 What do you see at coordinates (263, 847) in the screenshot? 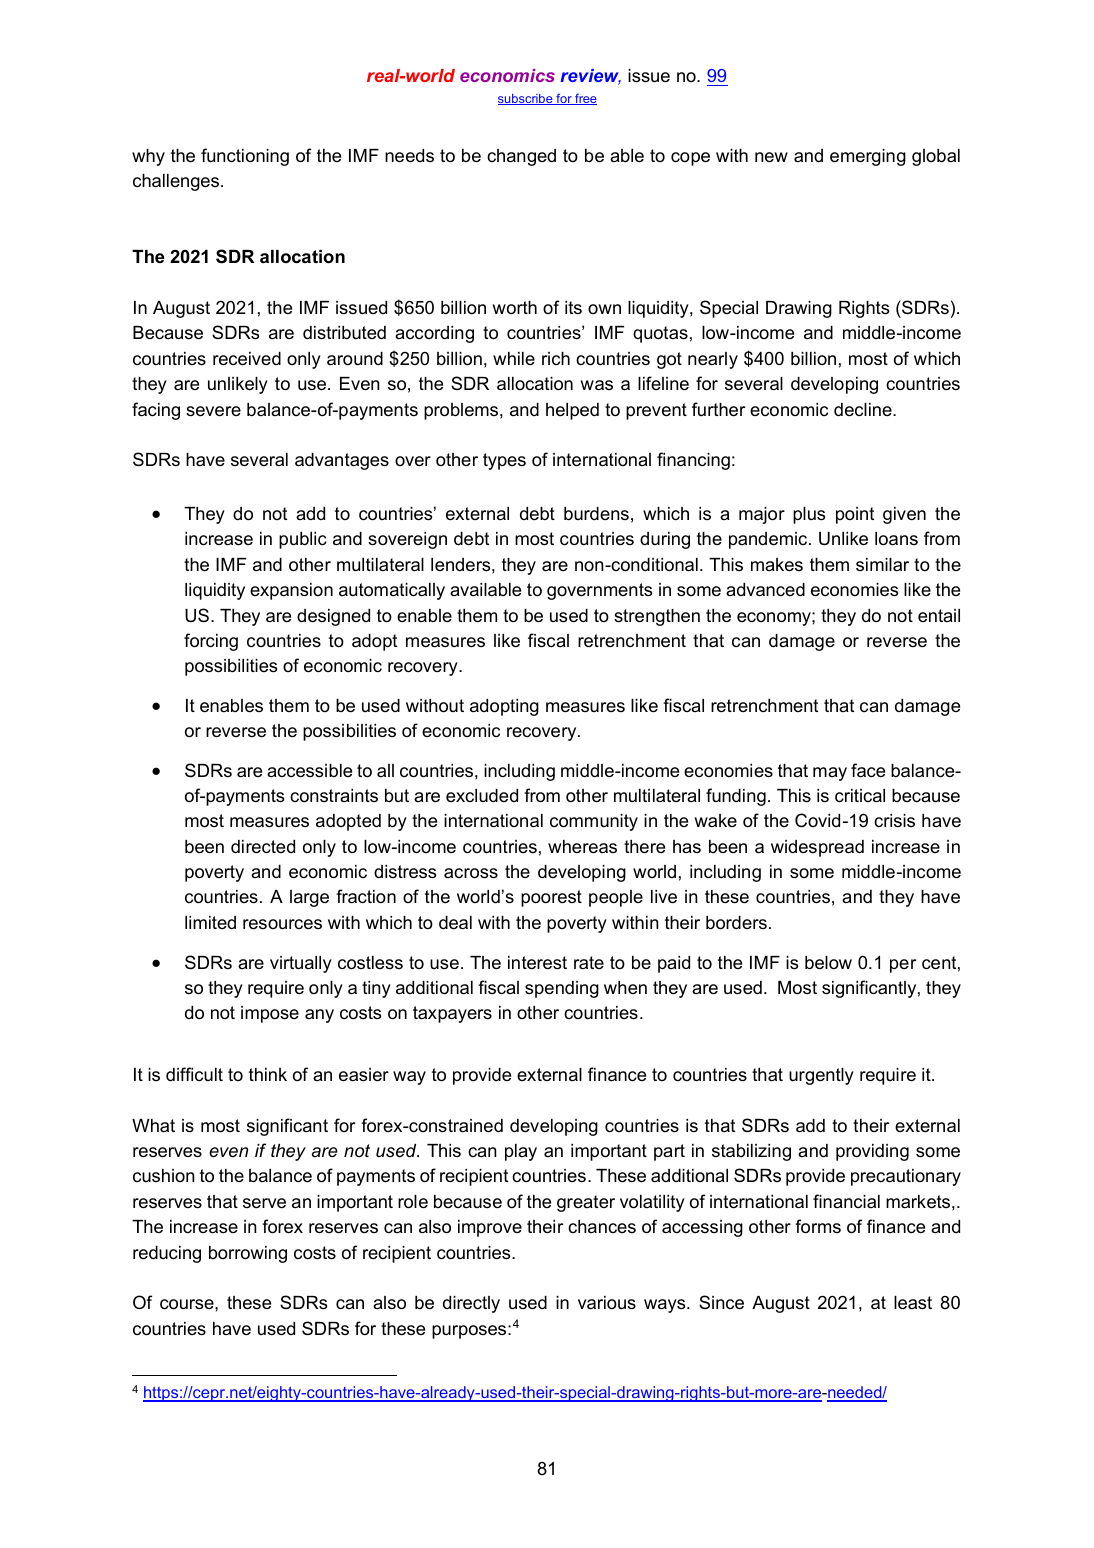
I see `directed` at bounding box center [263, 847].
